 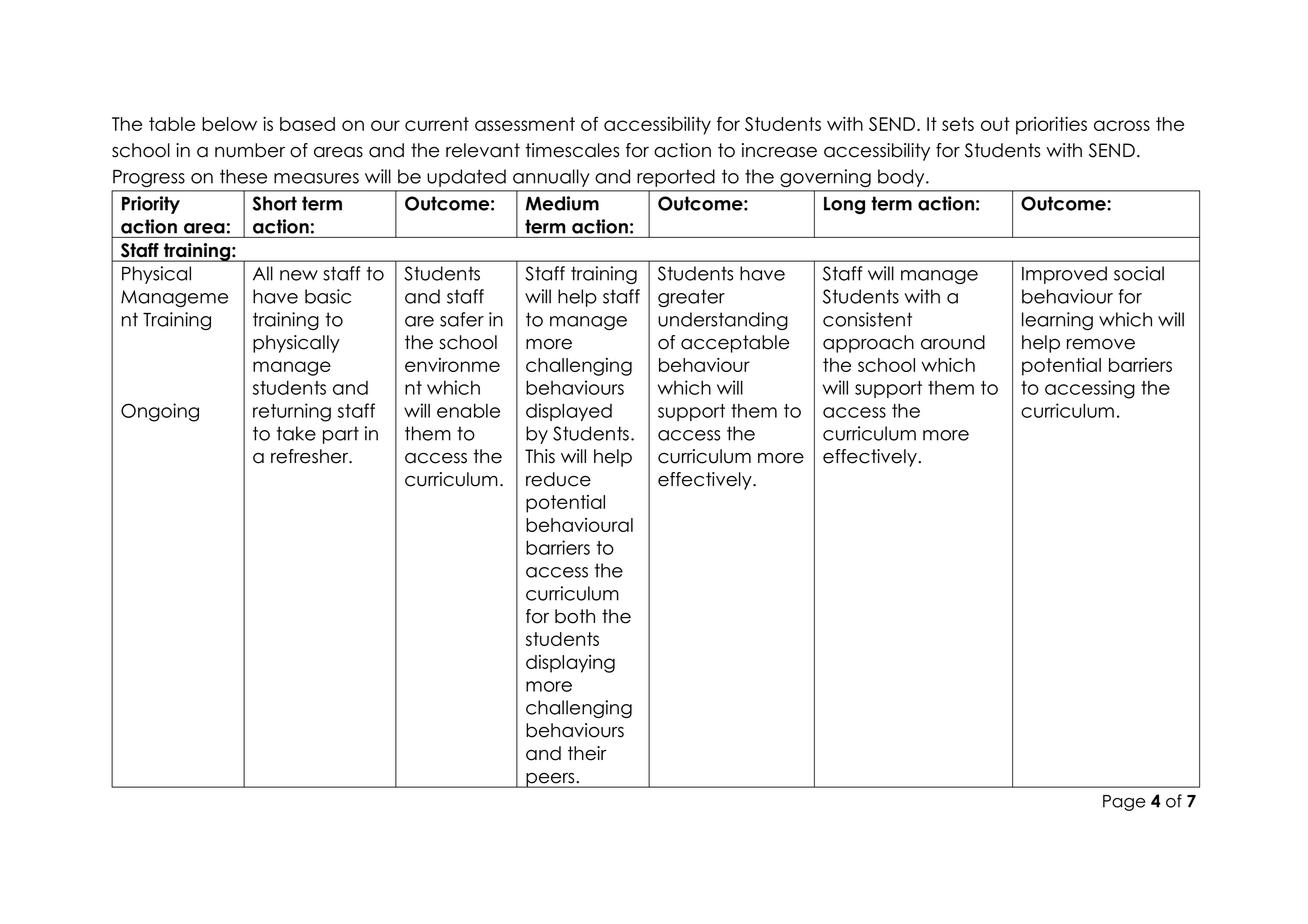 What do you see at coordinates (558, 479) in the page?
I see `reduce` at bounding box center [558, 479].
